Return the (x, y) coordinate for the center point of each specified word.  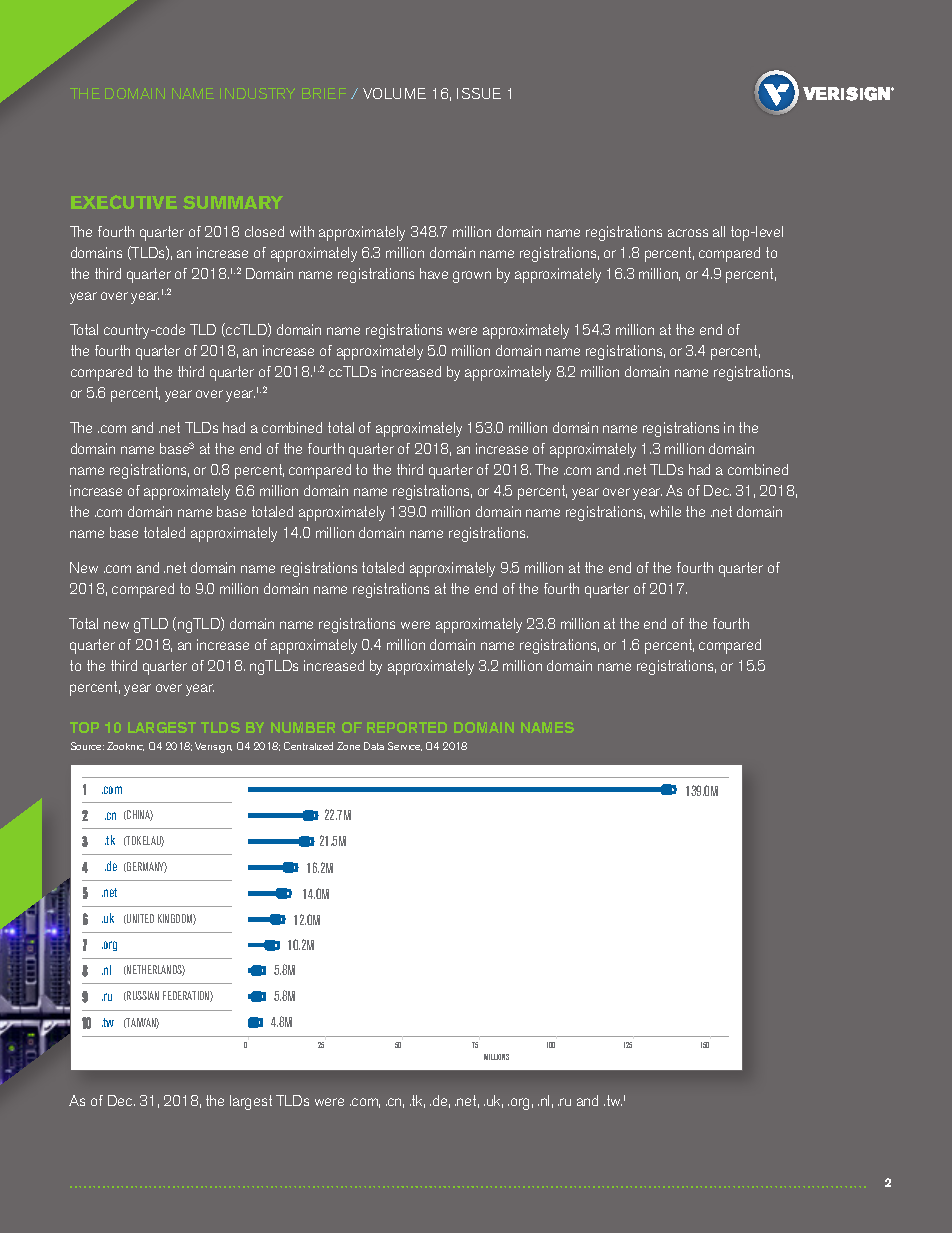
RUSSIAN (142, 996)
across (688, 233)
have (434, 273)
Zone (348, 746)
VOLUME (394, 93)
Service (405, 746)
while (665, 511)
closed (264, 231)
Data (374, 746)
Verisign (213, 747)
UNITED (139, 919)
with (302, 231)
